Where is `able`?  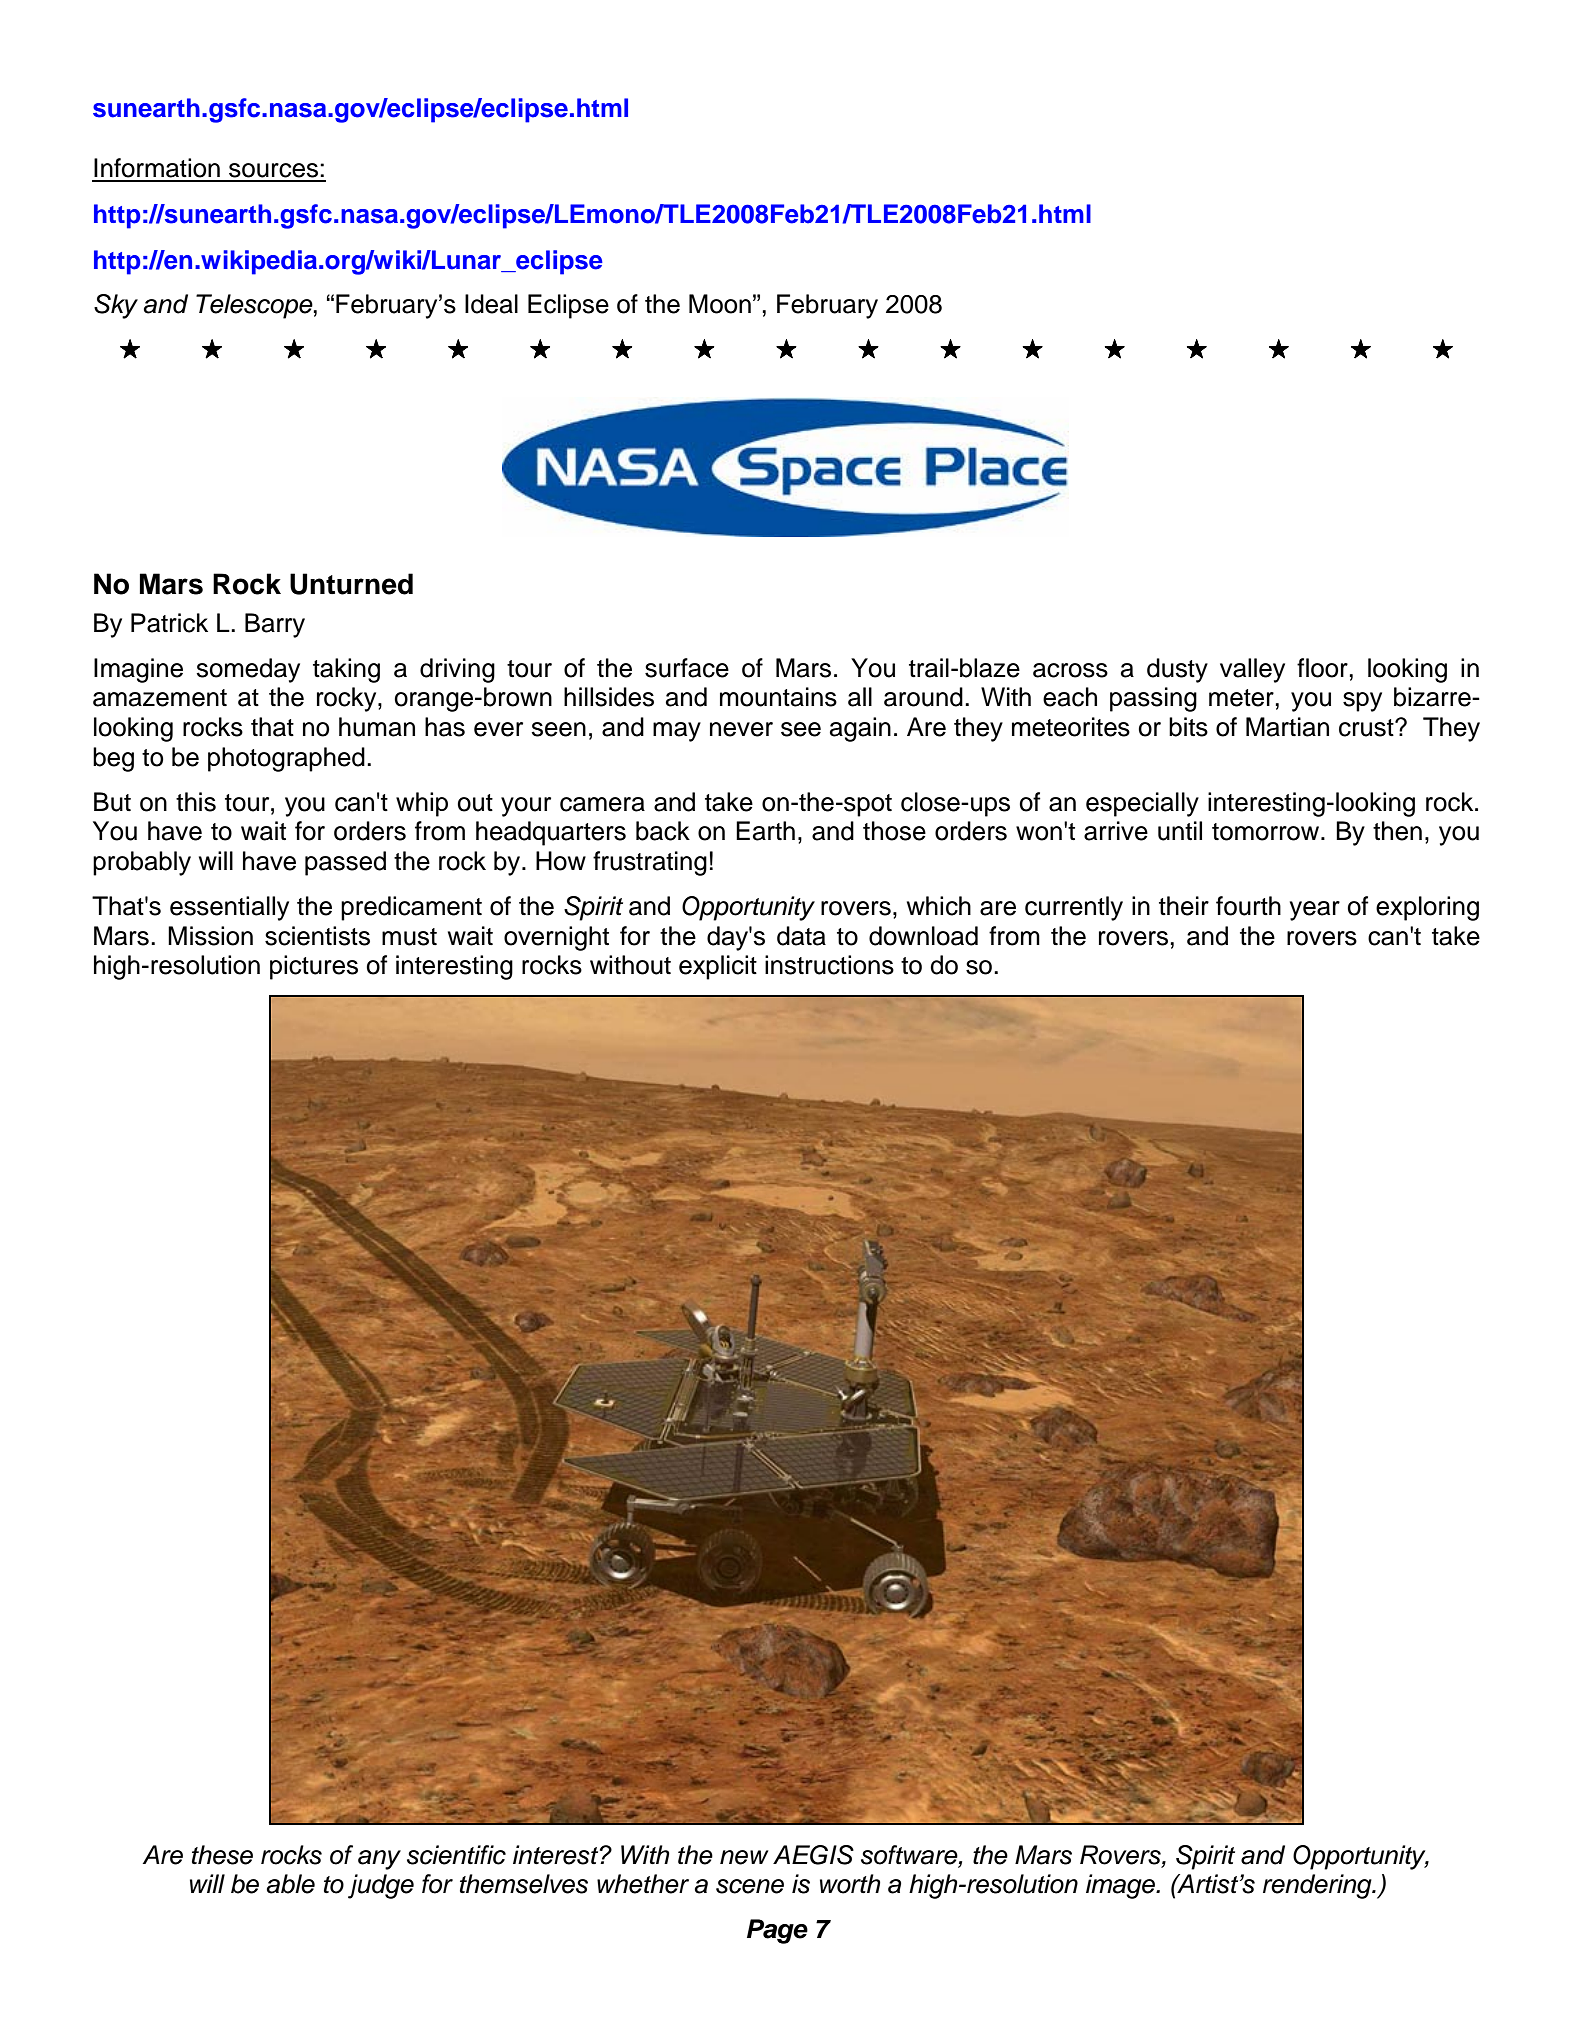
able is located at coordinates (291, 1884).
